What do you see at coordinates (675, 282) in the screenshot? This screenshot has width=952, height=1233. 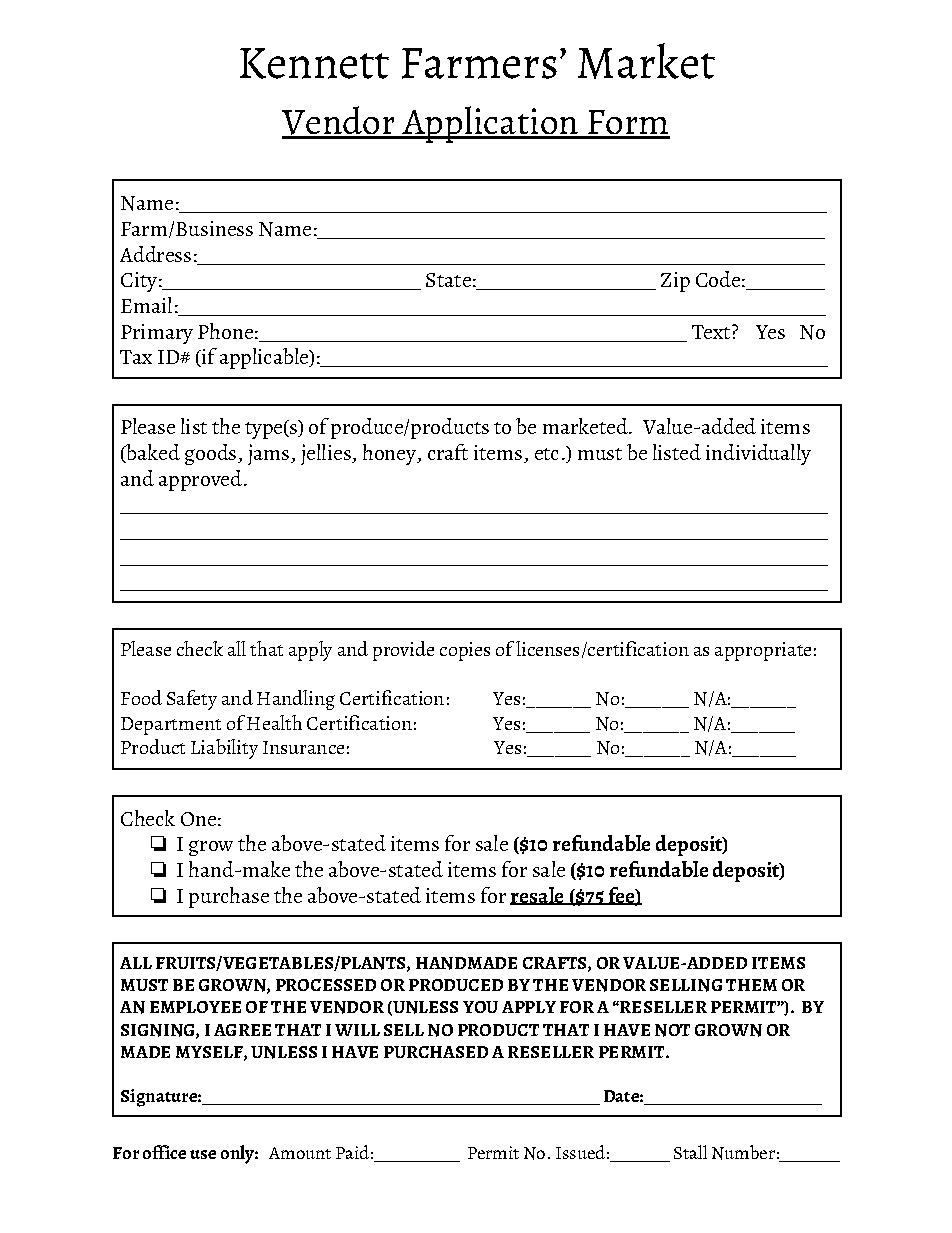 I see `Zip` at bounding box center [675, 282].
